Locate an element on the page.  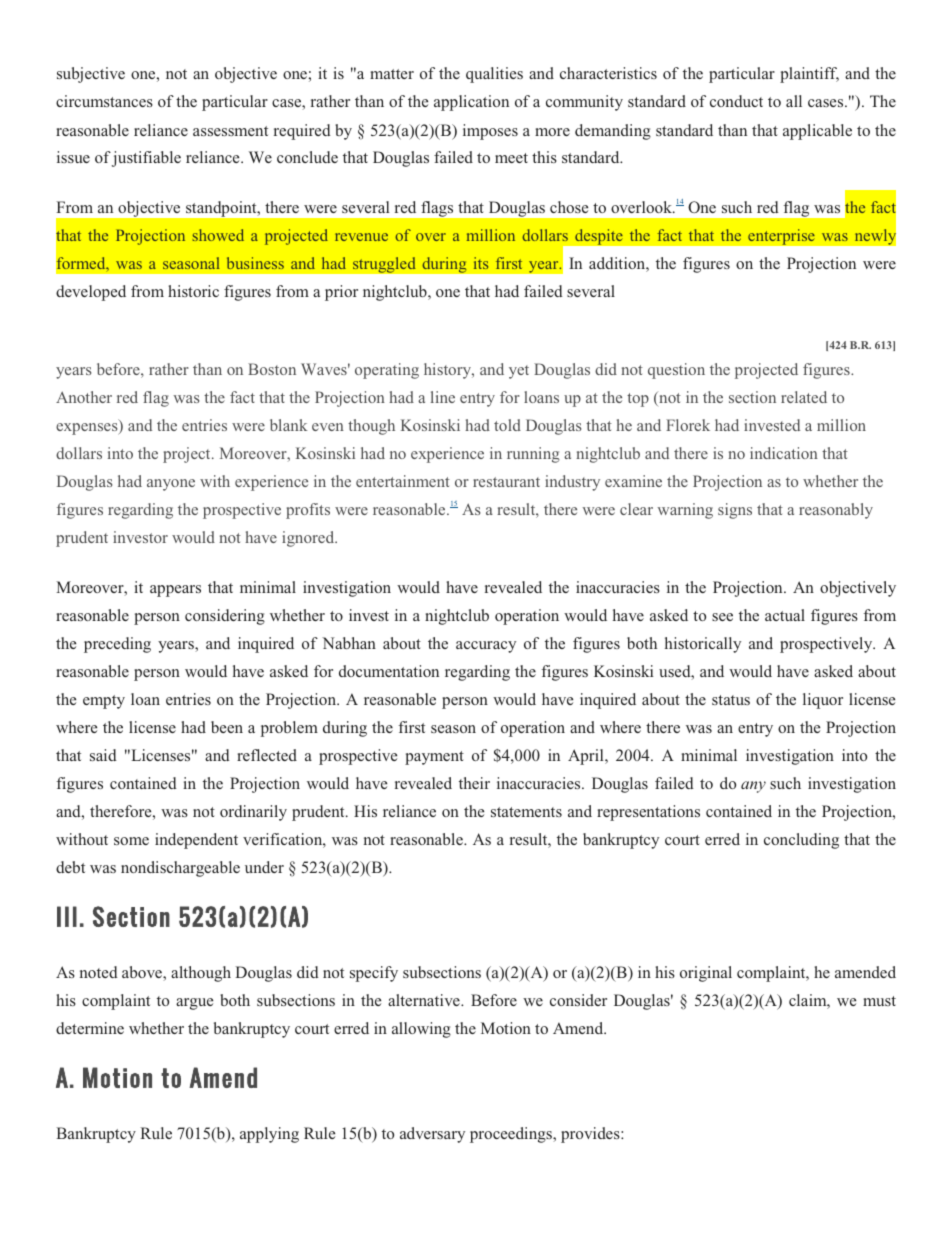
conduct is located at coordinates (736, 101).
